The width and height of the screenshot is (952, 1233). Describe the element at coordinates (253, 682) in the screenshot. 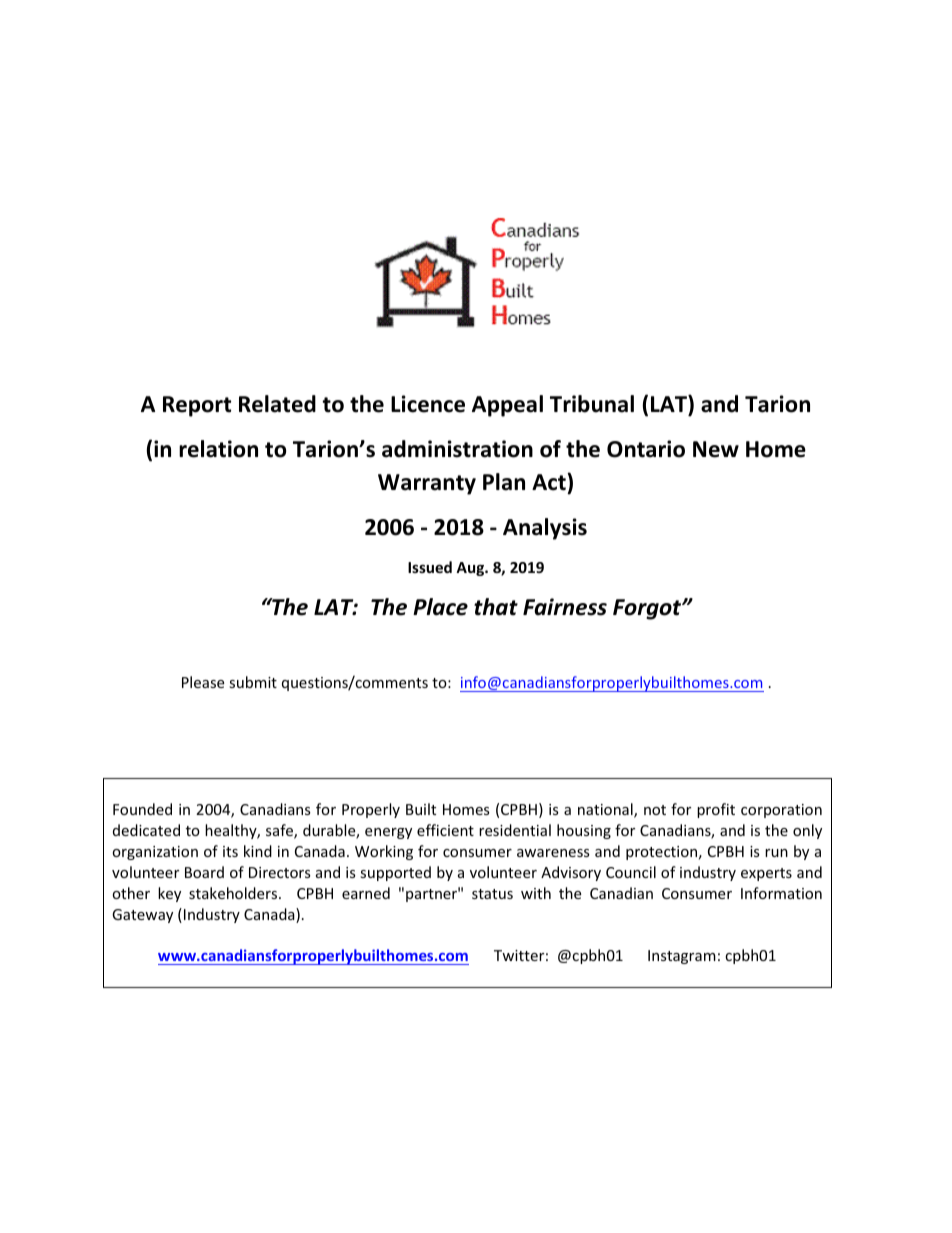

I see `submit` at that location.
